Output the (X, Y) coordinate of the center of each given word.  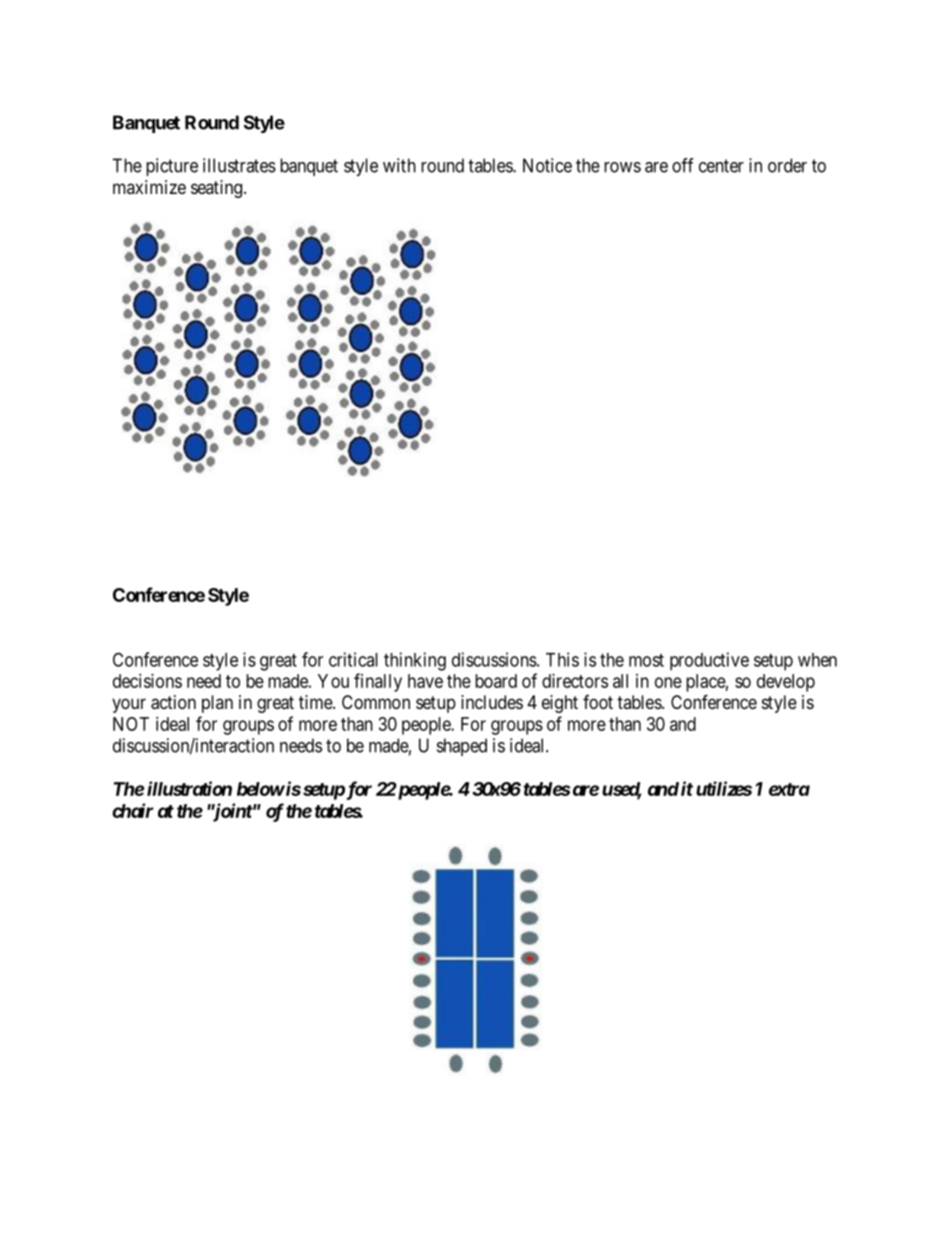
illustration (189, 788)
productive (709, 661)
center (721, 166)
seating (218, 189)
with (399, 165)
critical (353, 659)
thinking (415, 661)
